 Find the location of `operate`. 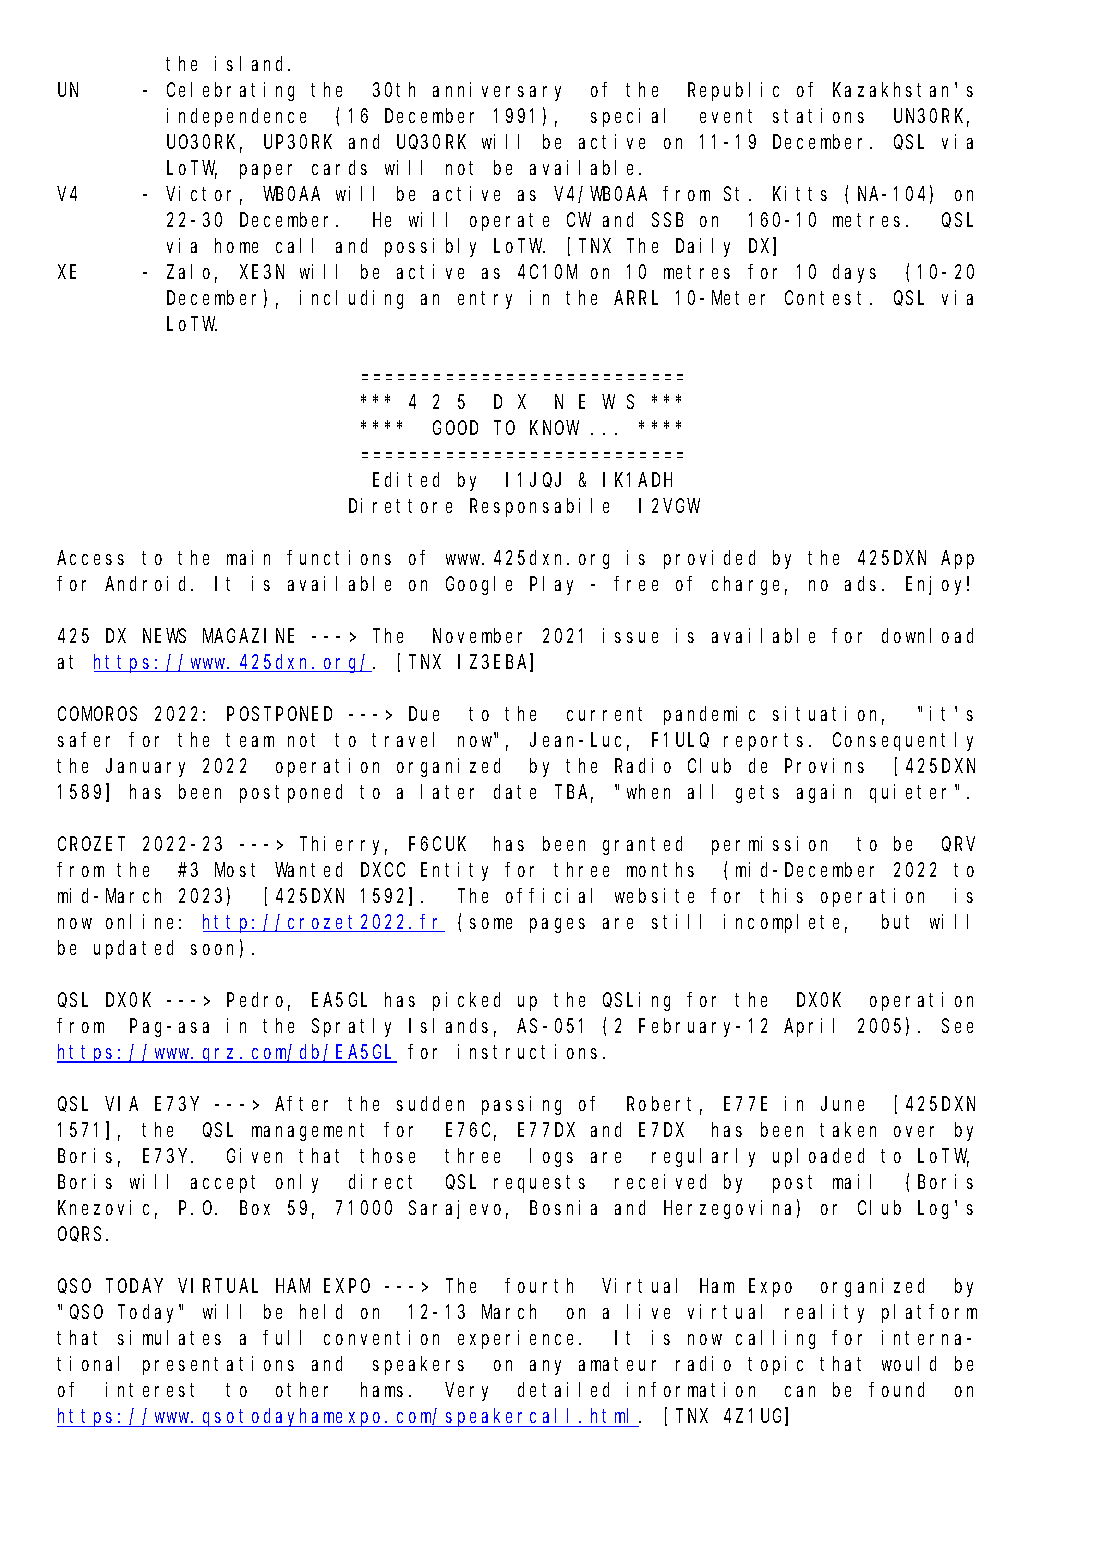

operate is located at coordinates (509, 222).
